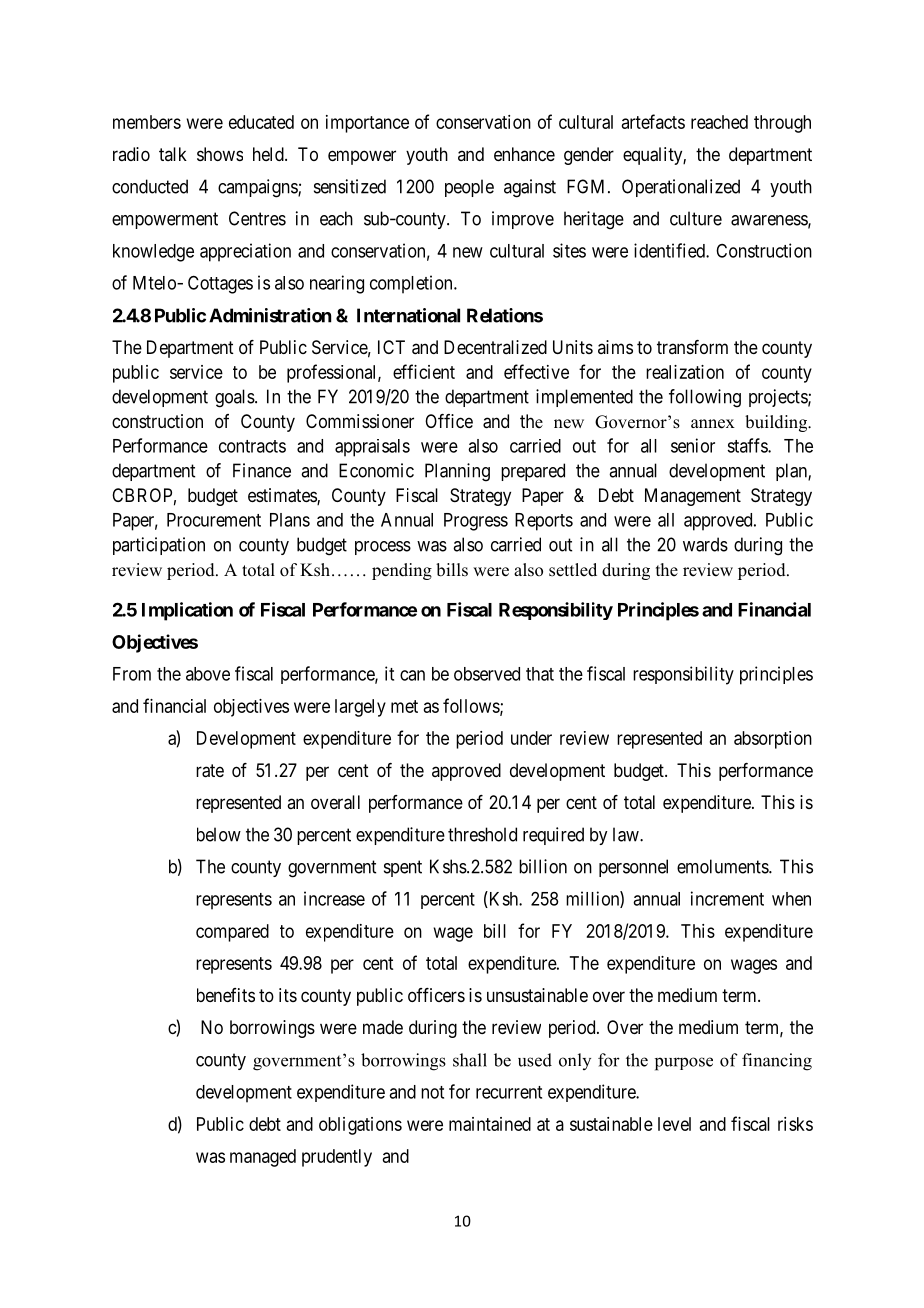 The height and width of the screenshot is (1308, 924). I want to click on wards, so click(705, 544).
